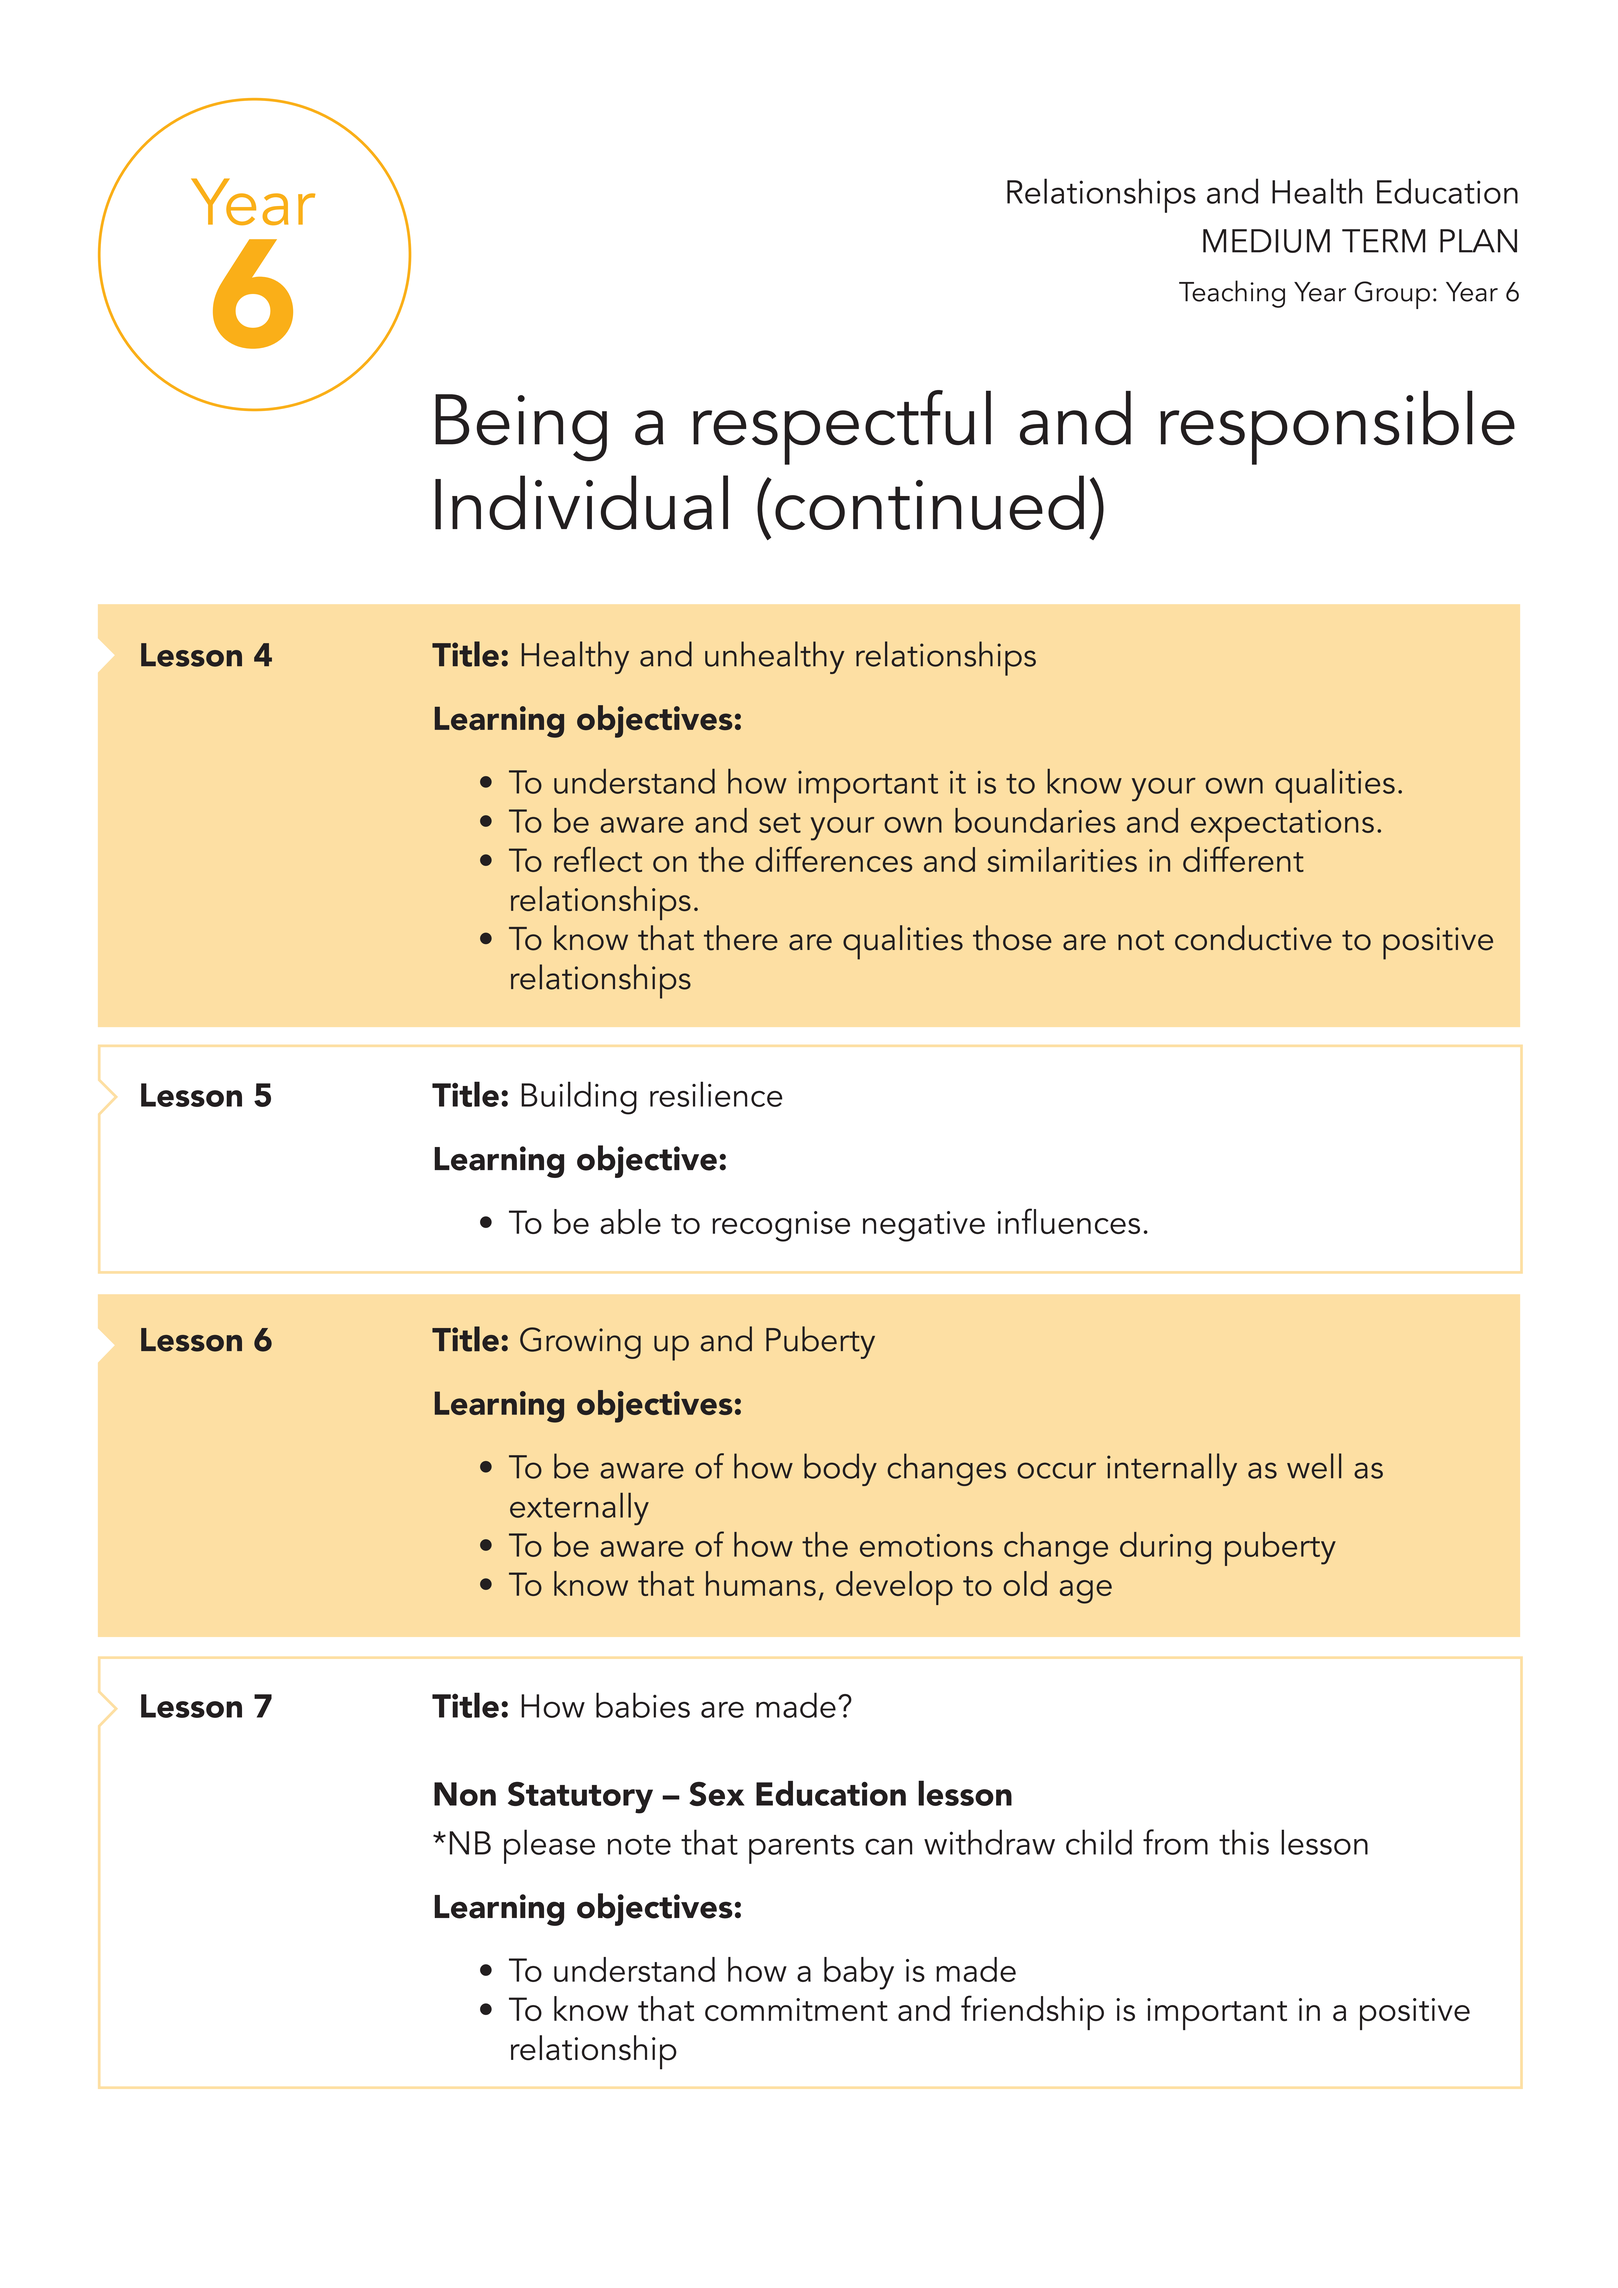 This screenshot has width=1618, height=2288. I want to click on conductive, so click(1253, 938).
